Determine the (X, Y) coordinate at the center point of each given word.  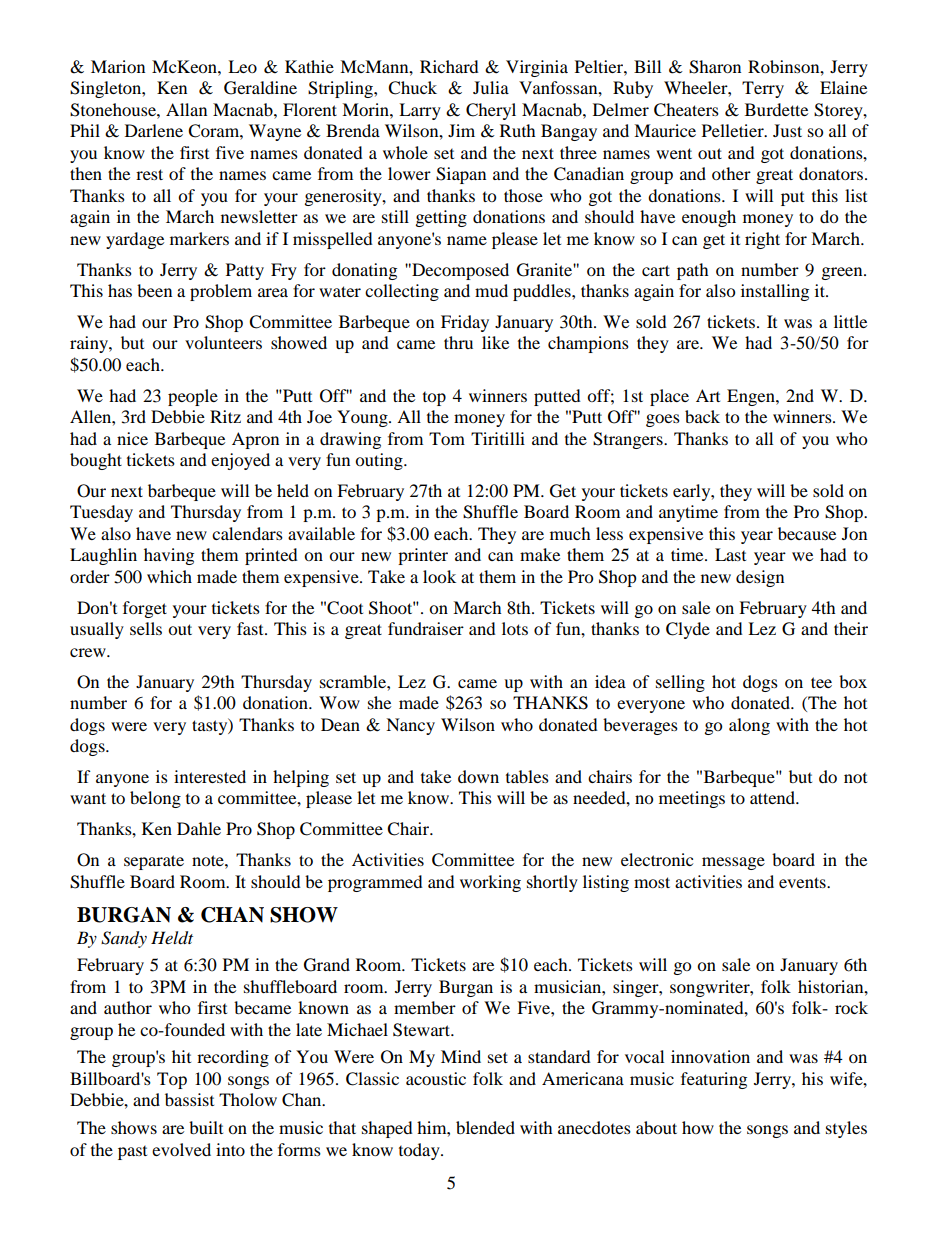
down (478, 776)
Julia (491, 87)
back (702, 416)
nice (132, 438)
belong (155, 799)
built (206, 1127)
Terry (763, 89)
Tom (447, 438)
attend (774, 797)
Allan (186, 109)
